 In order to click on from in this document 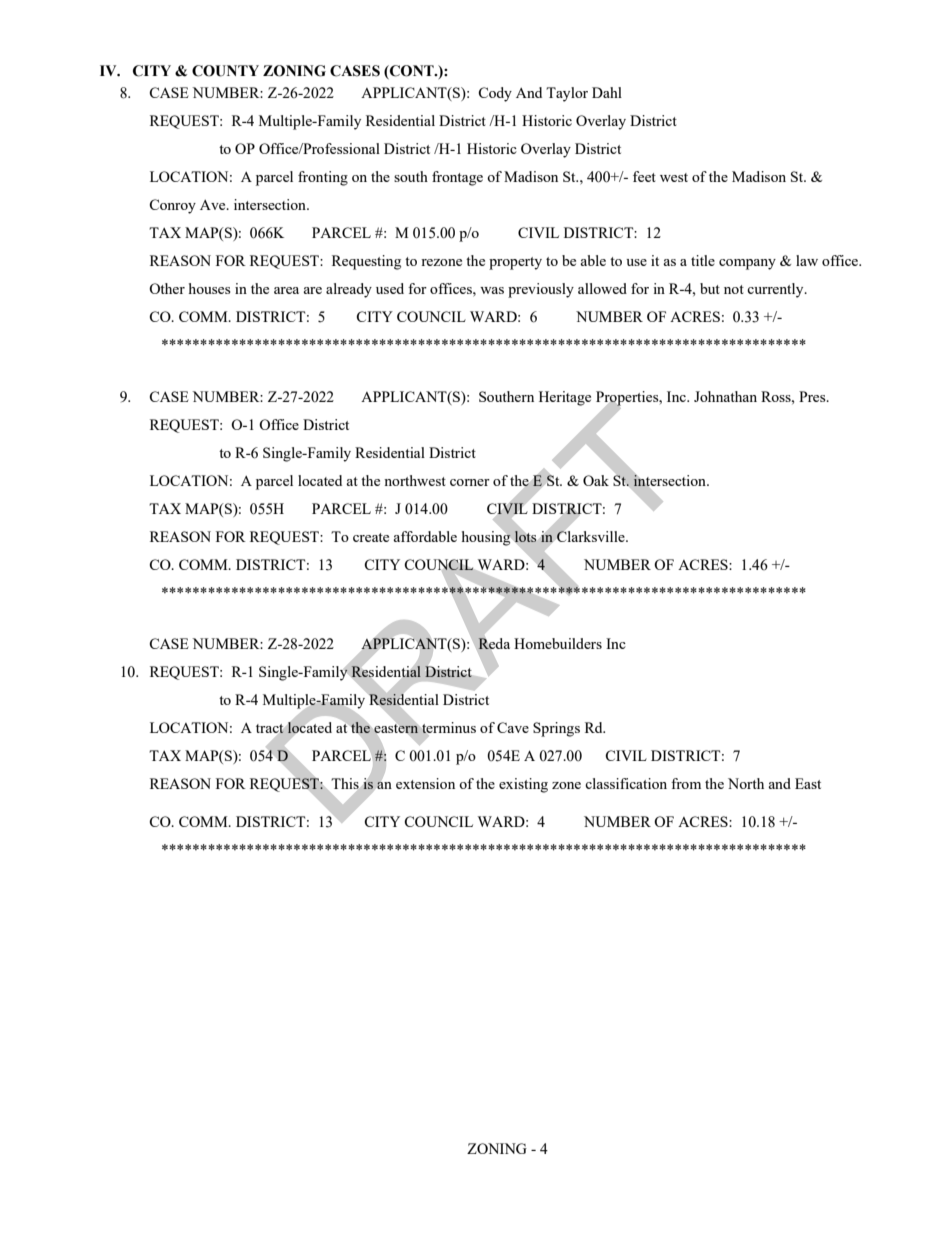, I will do `click(686, 783)`.
